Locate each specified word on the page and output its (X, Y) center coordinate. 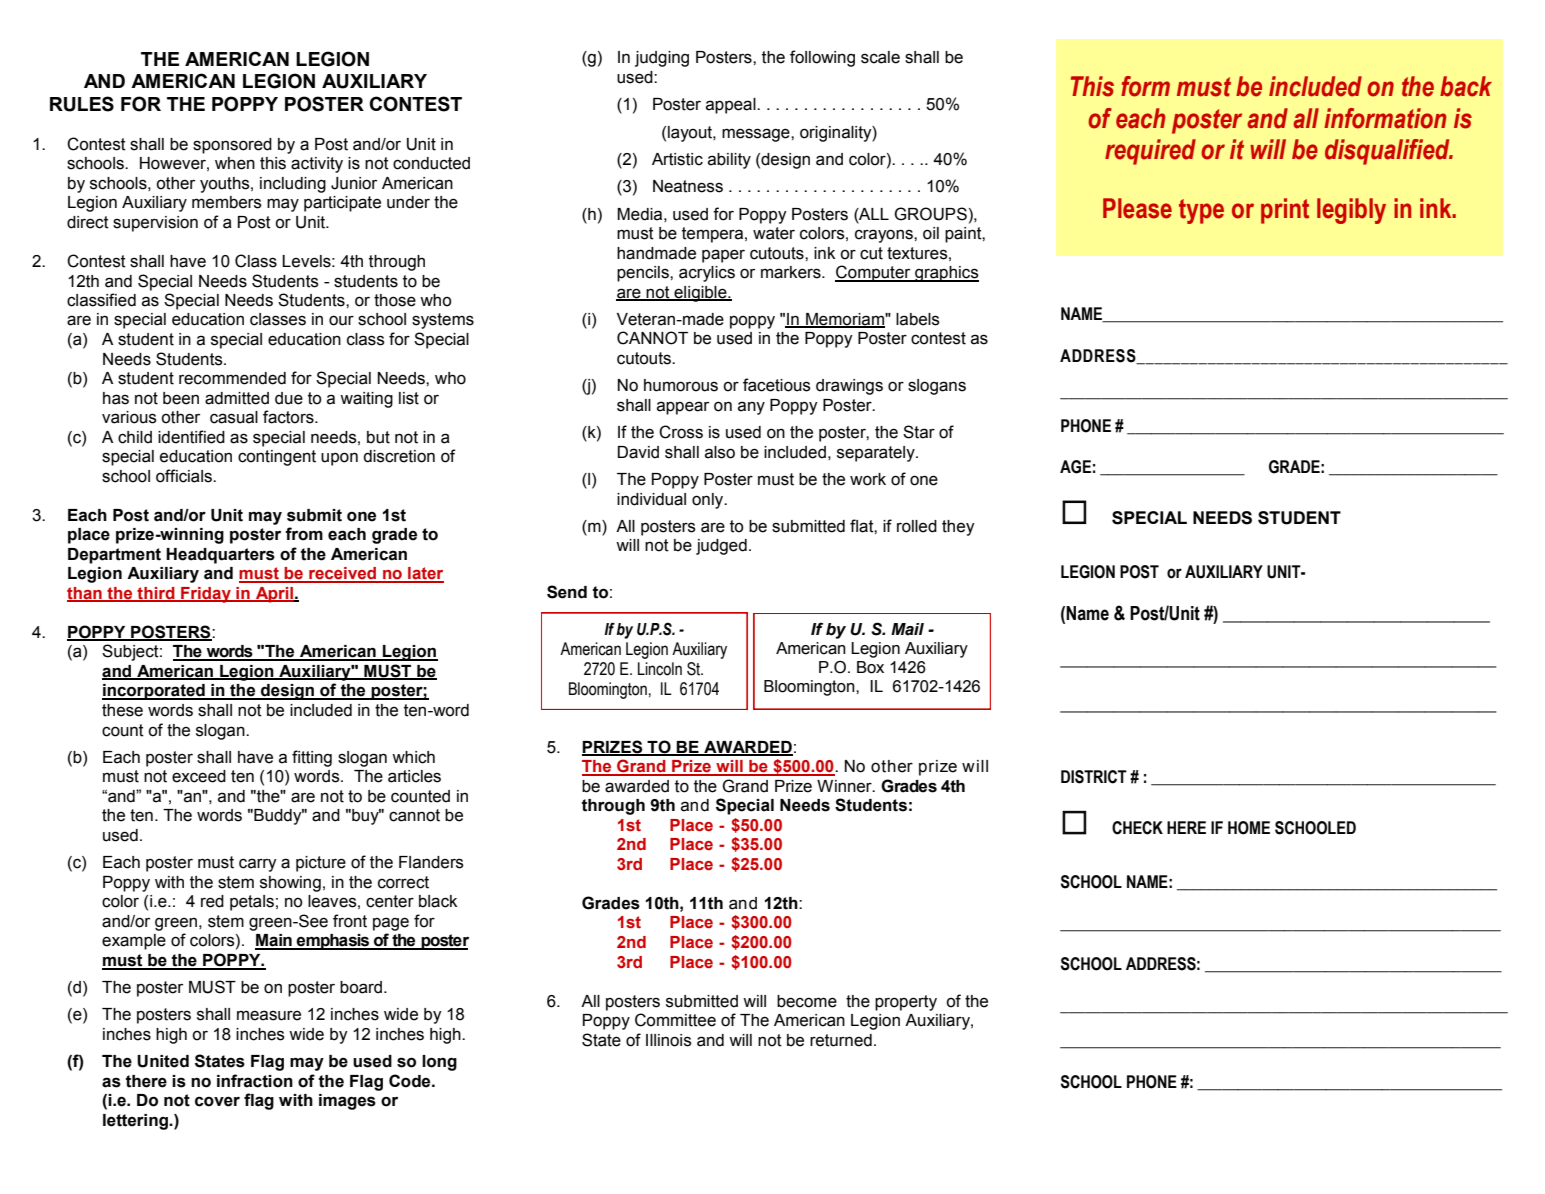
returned (841, 1040)
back (1466, 86)
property (906, 1003)
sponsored (232, 146)
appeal (732, 106)
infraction (255, 1081)
